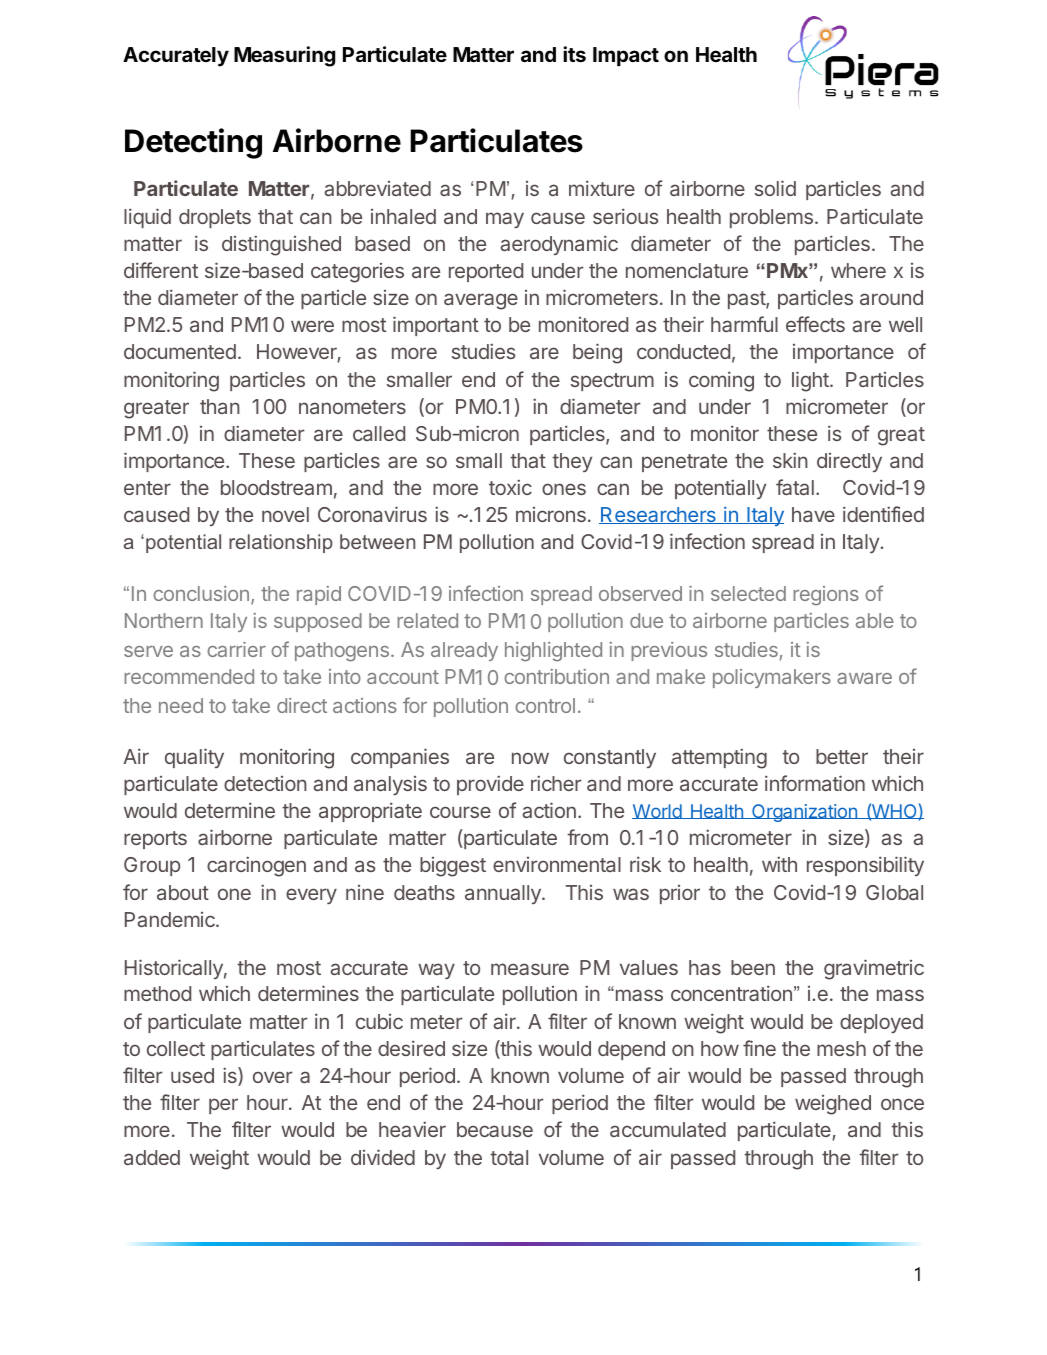  What do you see at coordinates (509, 1157) in the document?
I see `total` at bounding box center [509, 1157].
